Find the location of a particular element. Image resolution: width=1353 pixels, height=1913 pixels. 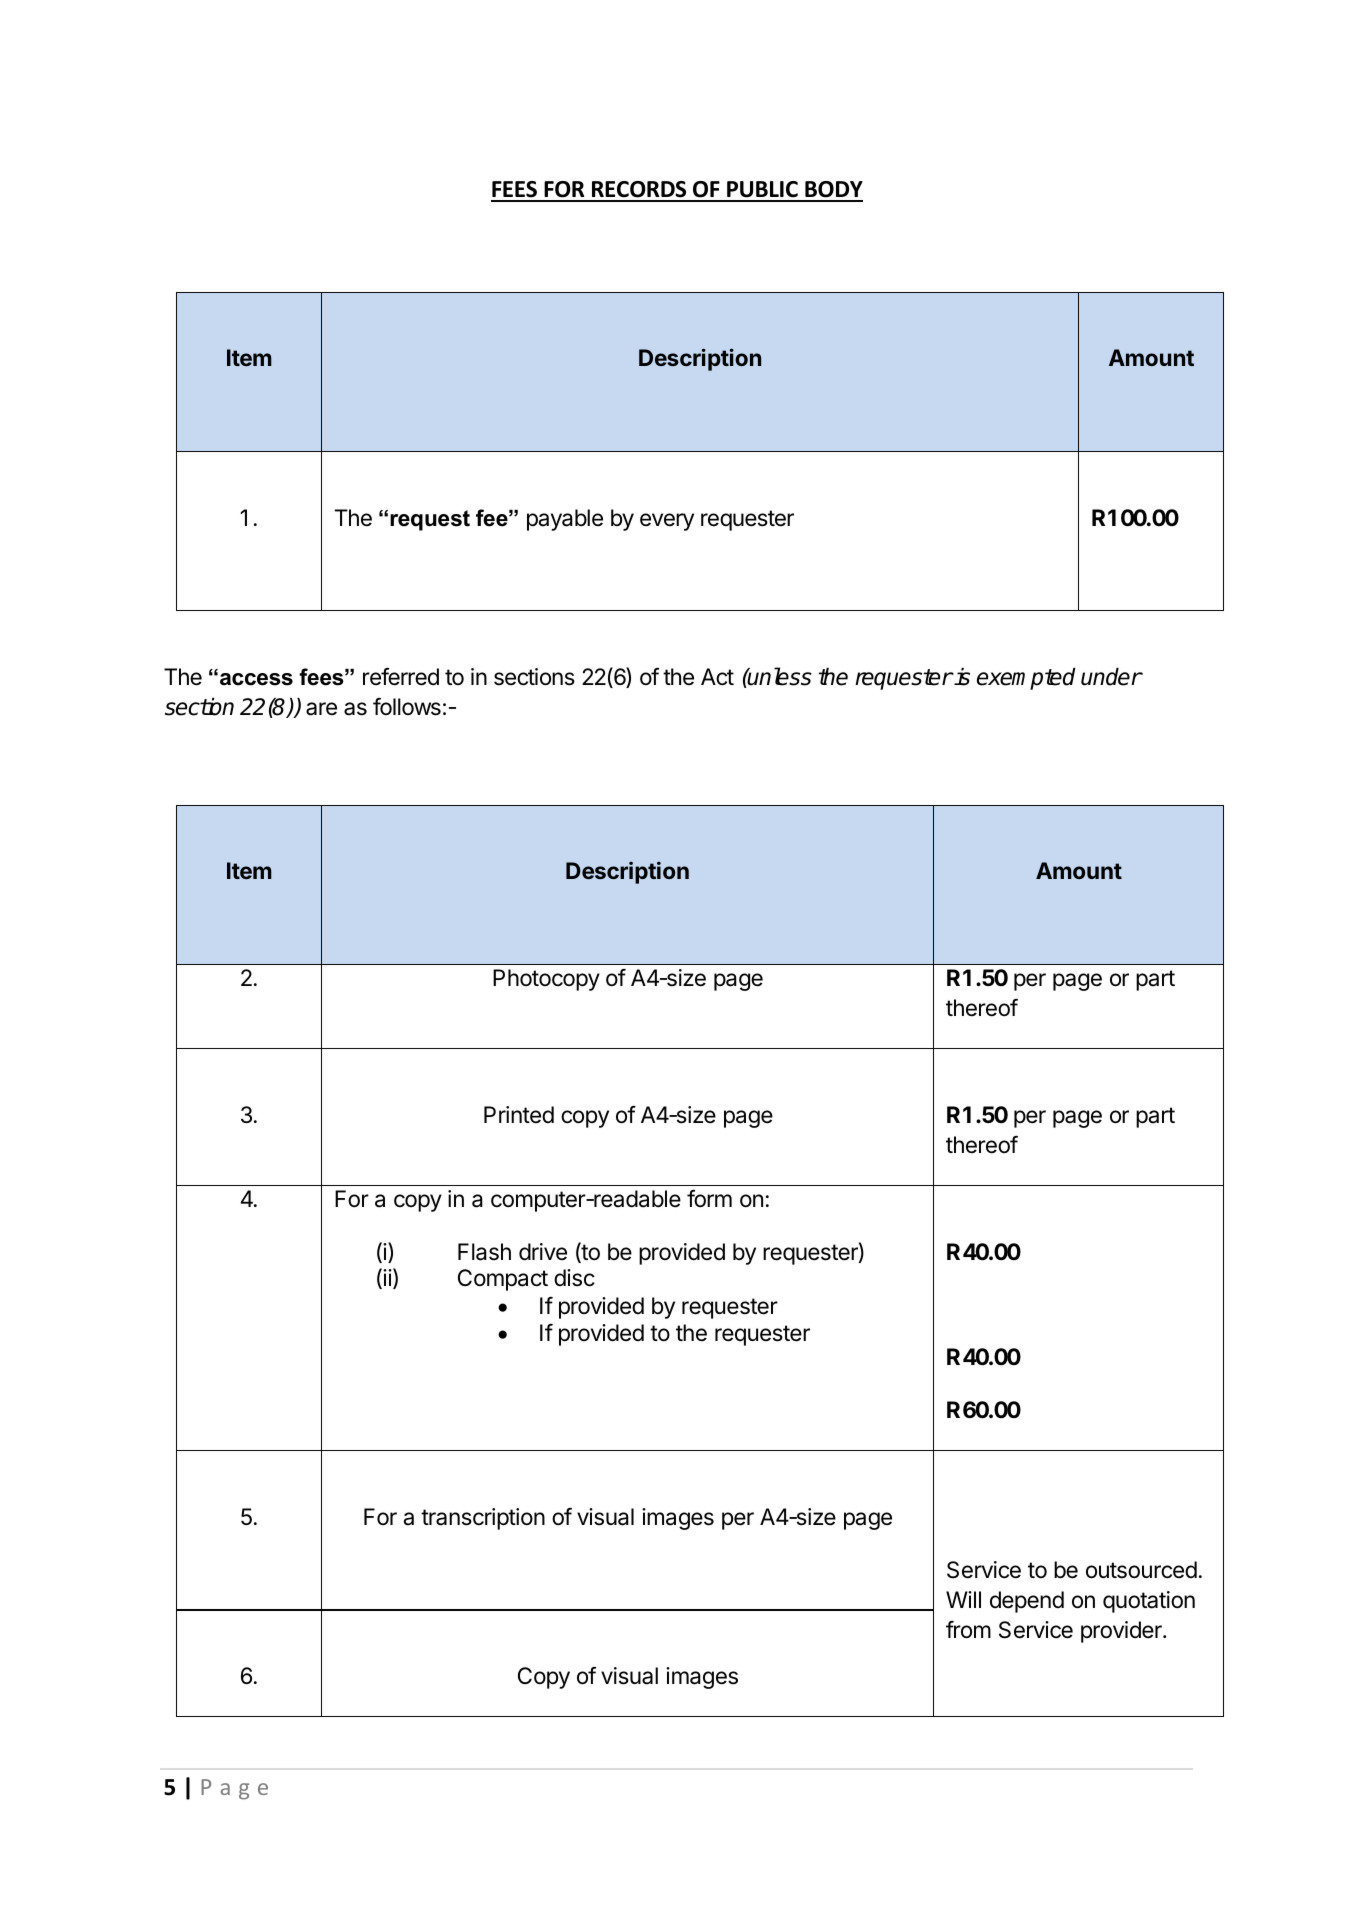

every is located at coordinates (667, 522).
